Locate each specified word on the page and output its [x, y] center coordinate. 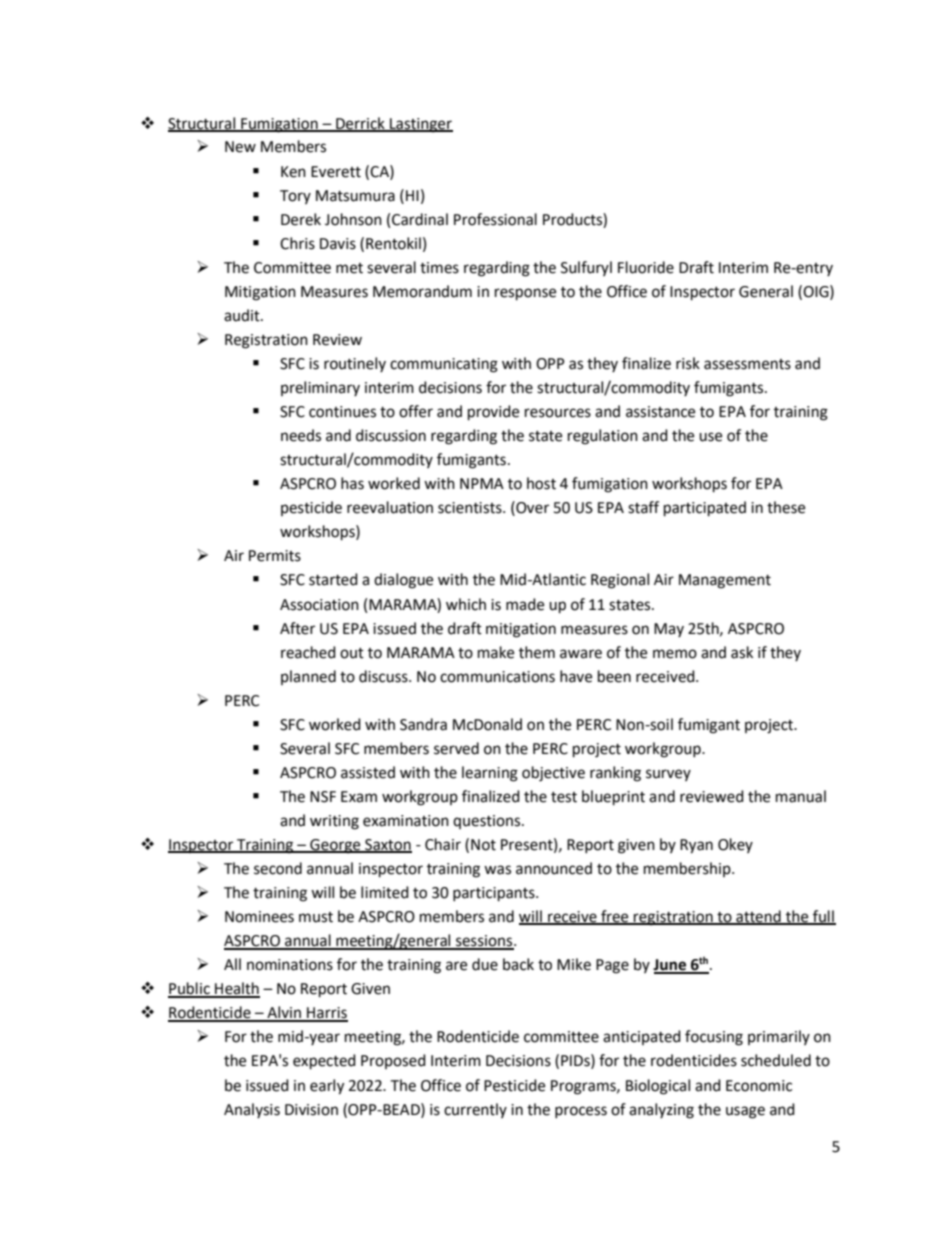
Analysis [252, 1110]
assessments [747, 364]
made [525, 604]
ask [742, 652]
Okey [735, 845]
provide [493, 413]
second [278, 868]
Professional [495, 219]
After [297, 628]
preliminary [320, 388]
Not [483, 845]
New [240, 147]
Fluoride [646, 267]
